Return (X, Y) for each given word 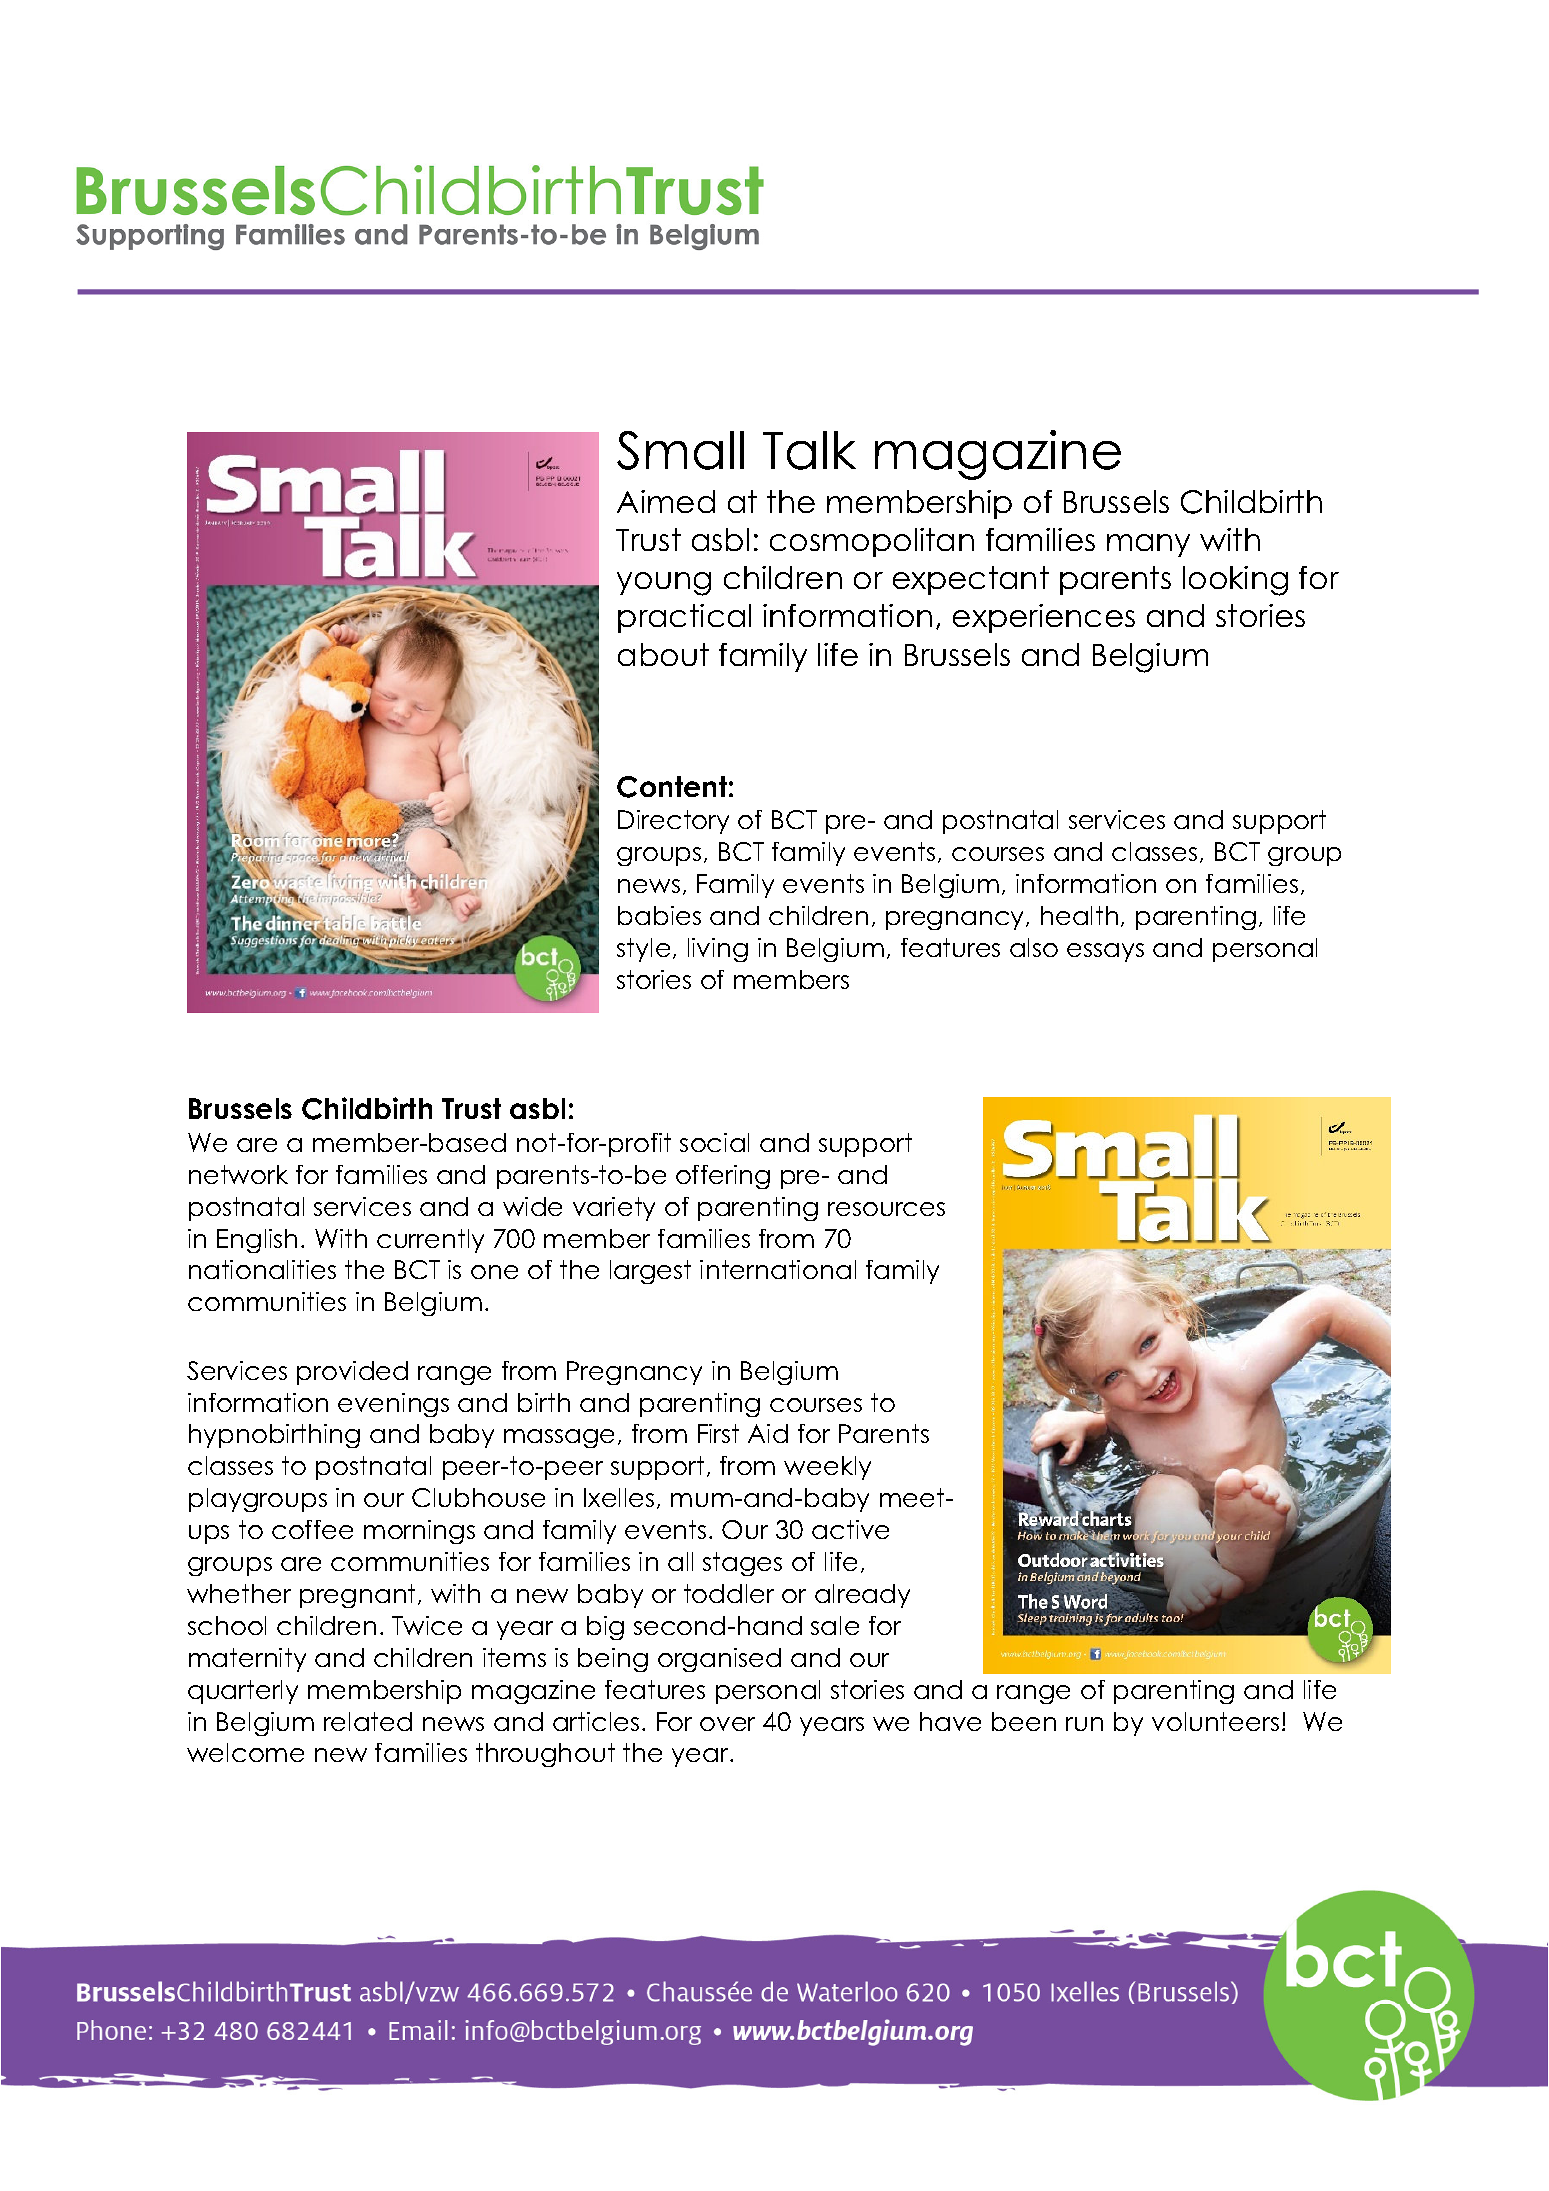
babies (659, 915)
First (718, 1433)
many (1148, 545)
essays (1105, 952)
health (1079, 915)
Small (680, 450)
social (714, 1142)
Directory (673, 822)
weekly (827, 1468)
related (368, 1721)
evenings (393, 1405)
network (238, 1174)
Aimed (666, 501)
